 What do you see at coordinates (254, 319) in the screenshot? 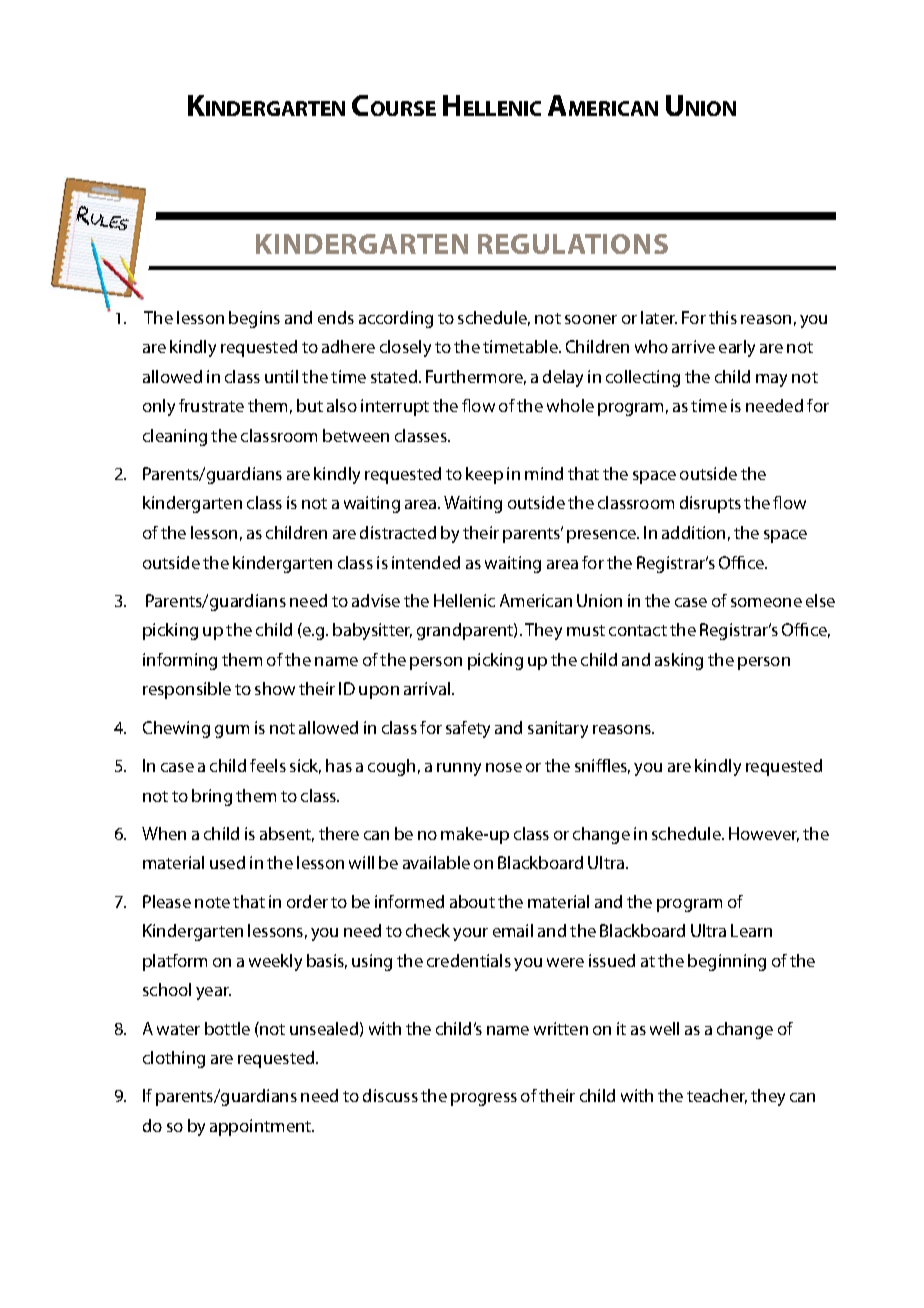
I see `begins` at bounding box center [254, 319].
